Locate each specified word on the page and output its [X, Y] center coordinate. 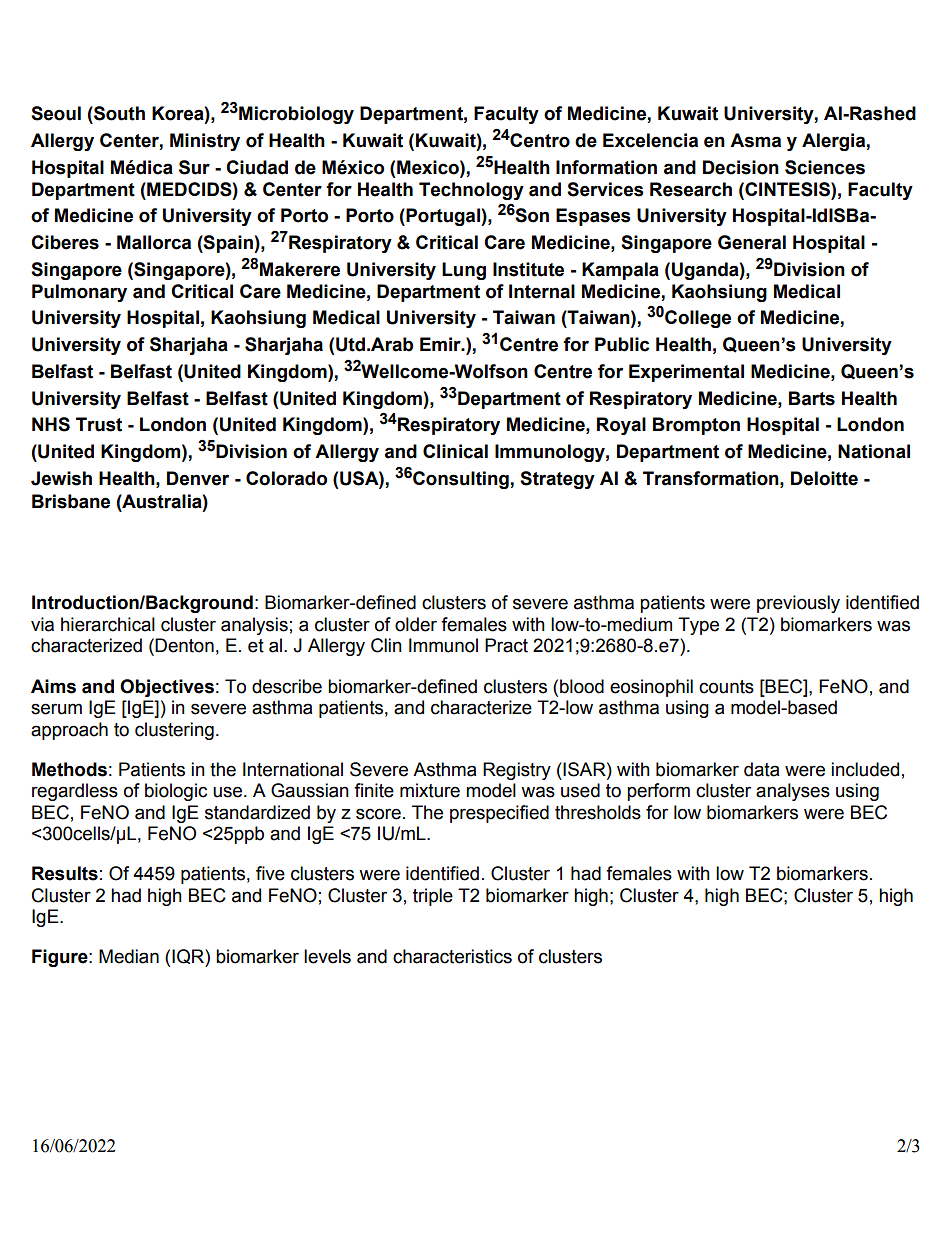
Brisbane [71, 501]
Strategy [557, 480]
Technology [471, 191]
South [118, 113]
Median [129, 956]
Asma [755, 140]
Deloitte [824, 478]
